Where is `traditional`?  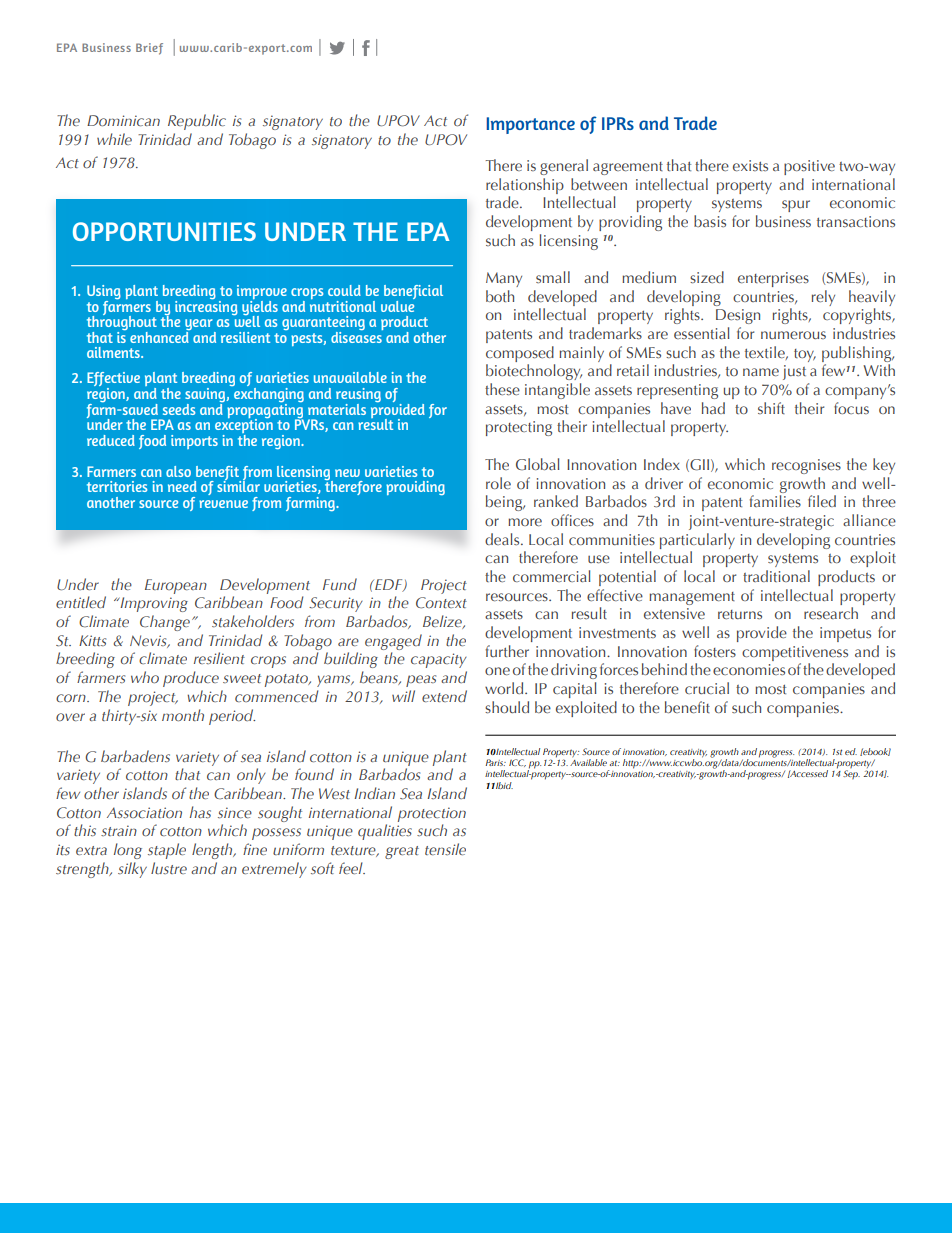
traditional is located at coordinates (776, 576).
